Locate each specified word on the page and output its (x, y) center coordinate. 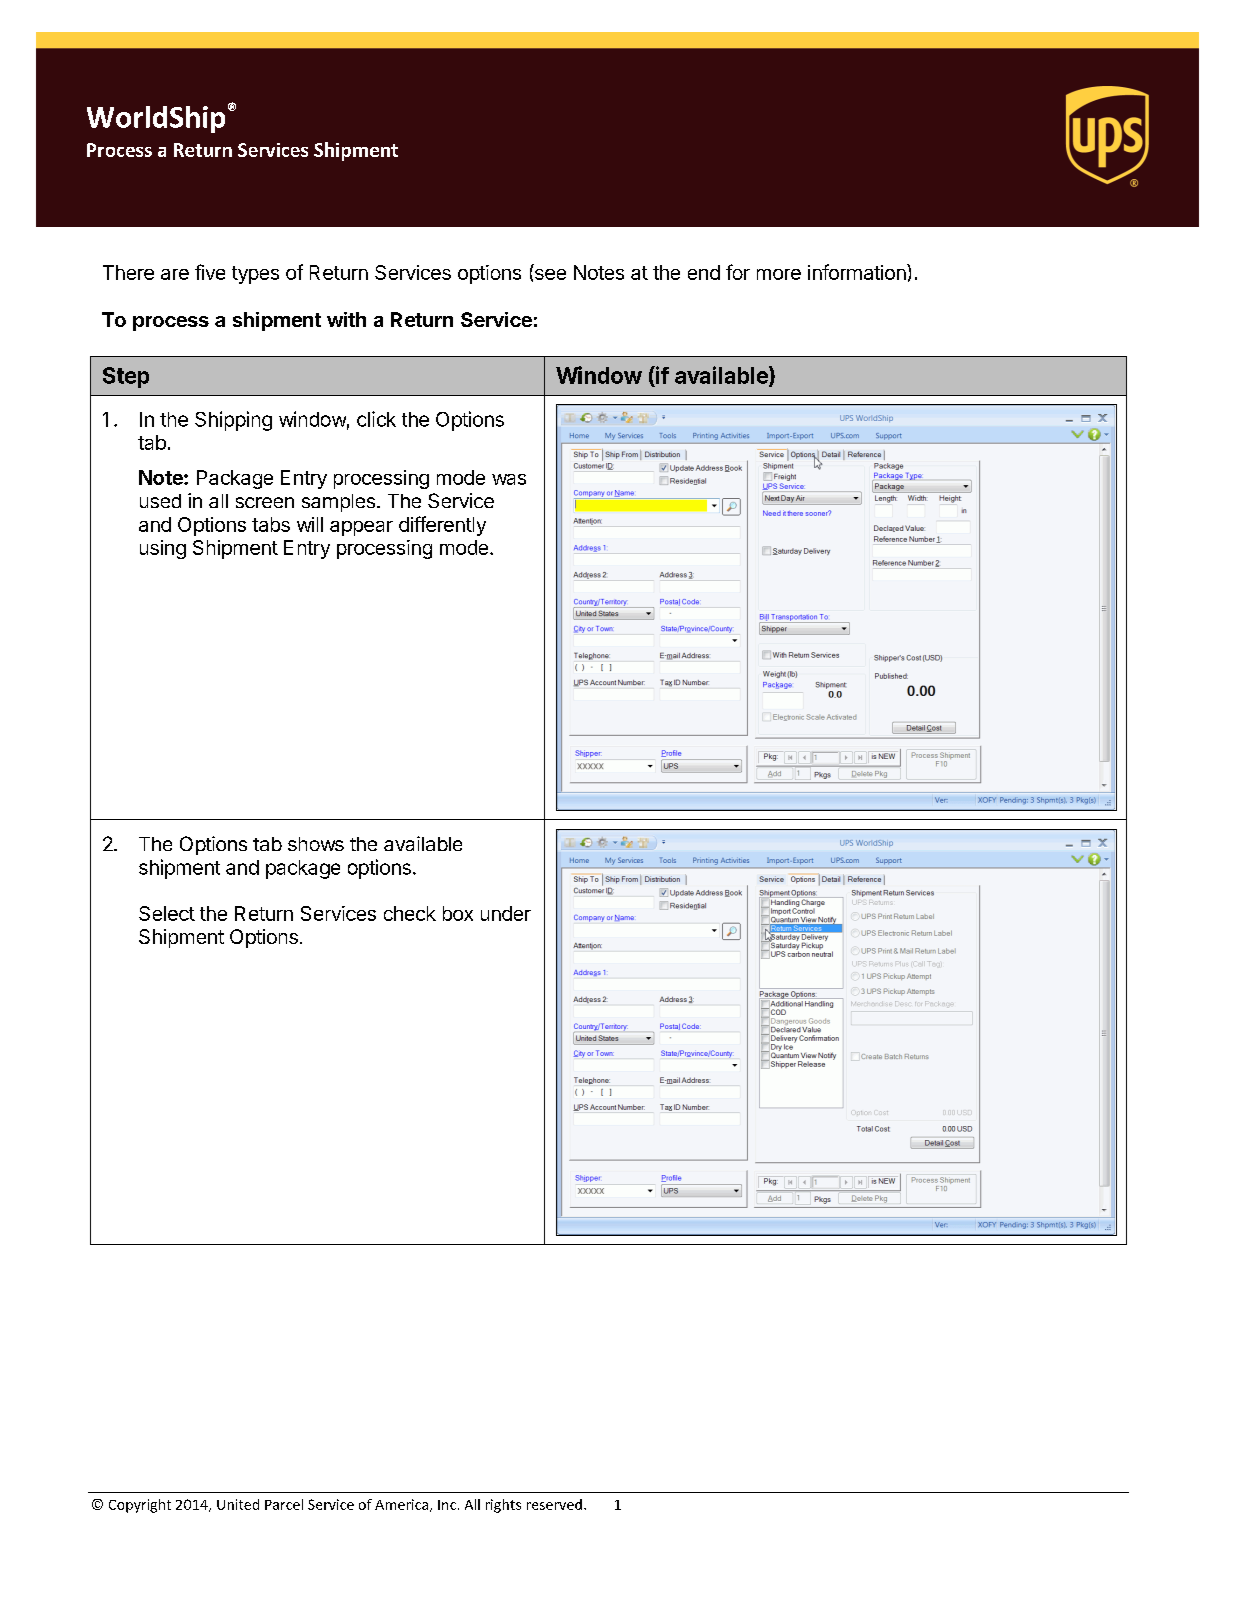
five (210, 272)
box (458, 913)
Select (167, 913)
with (346, 319)
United (238, 1504)
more (779, 274)
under (506, 913)
